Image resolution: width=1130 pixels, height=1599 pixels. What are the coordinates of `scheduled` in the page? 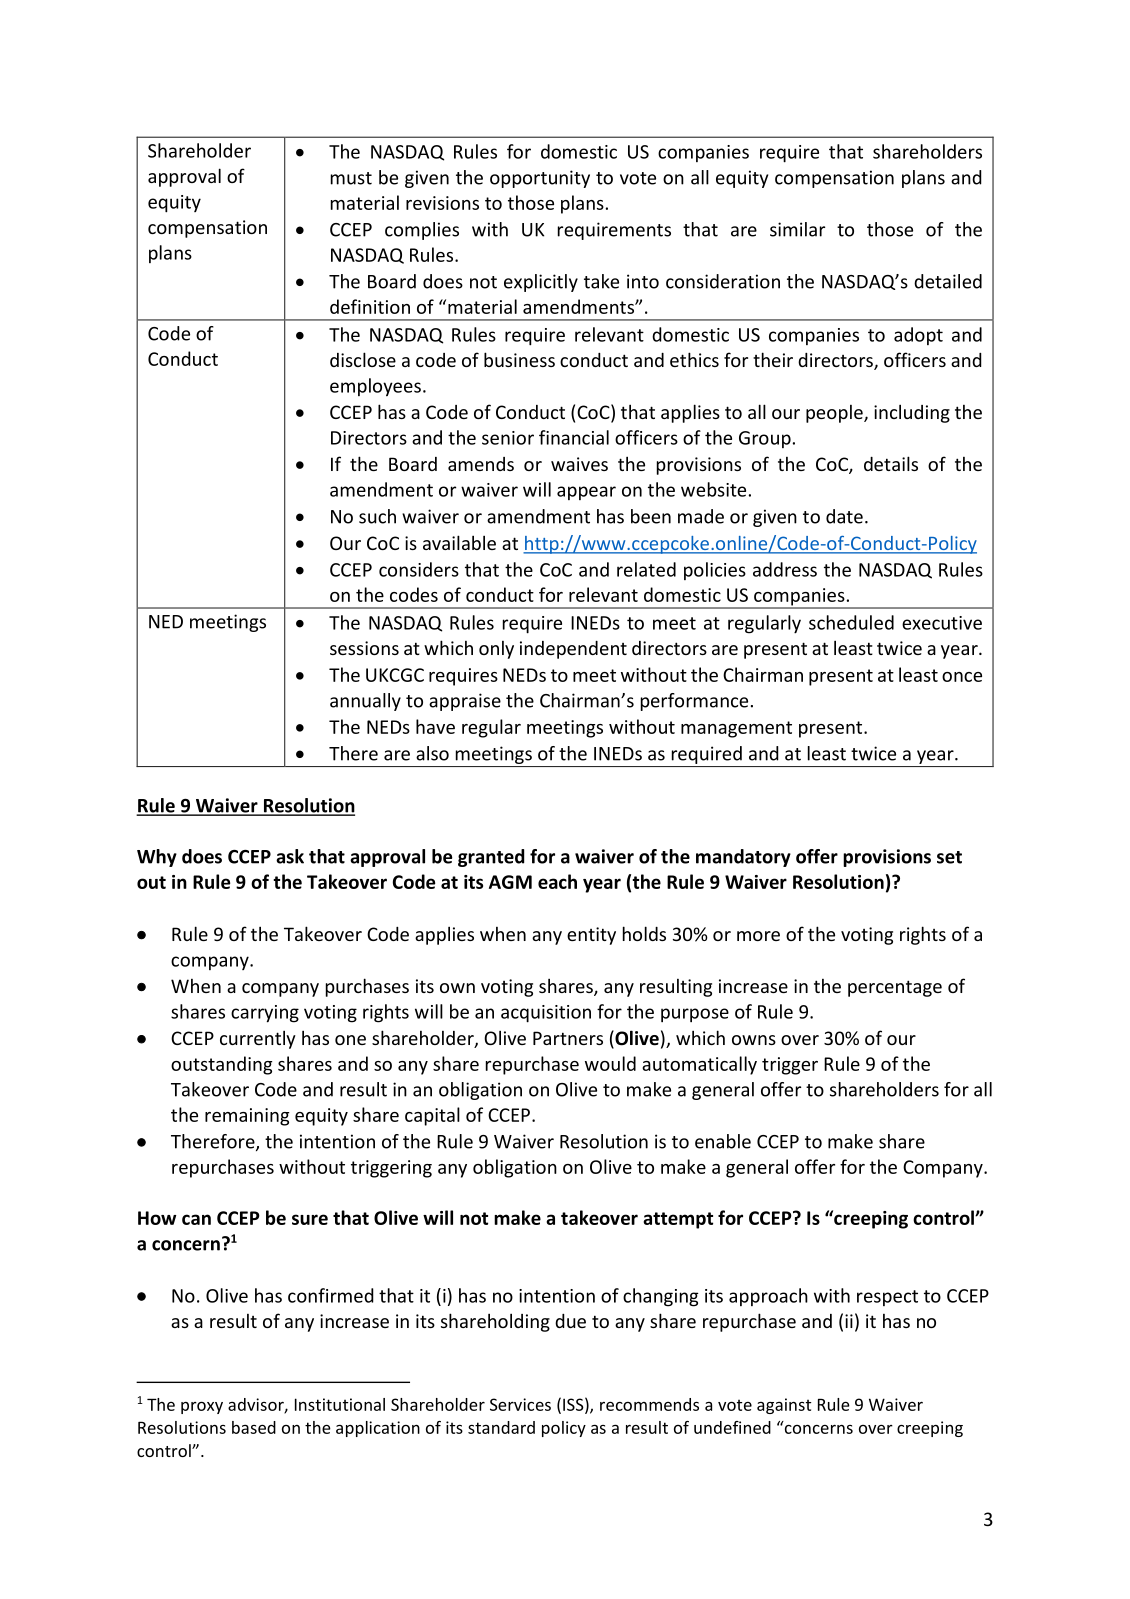 It's located at (851, 622).
